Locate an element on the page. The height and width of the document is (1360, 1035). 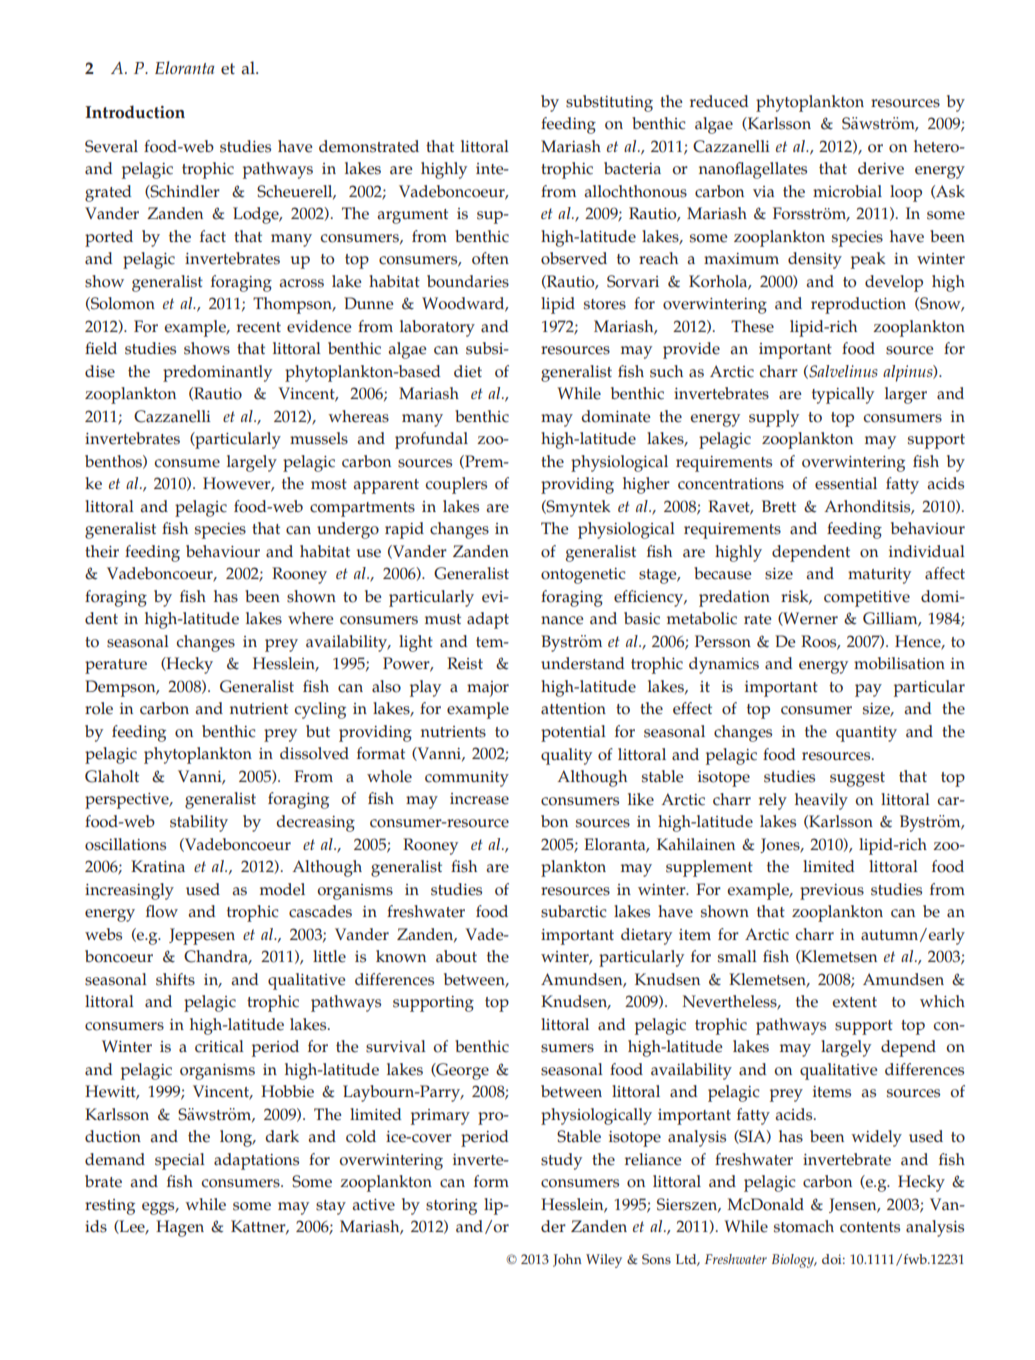
Several is located at coordinates (111, 146).
